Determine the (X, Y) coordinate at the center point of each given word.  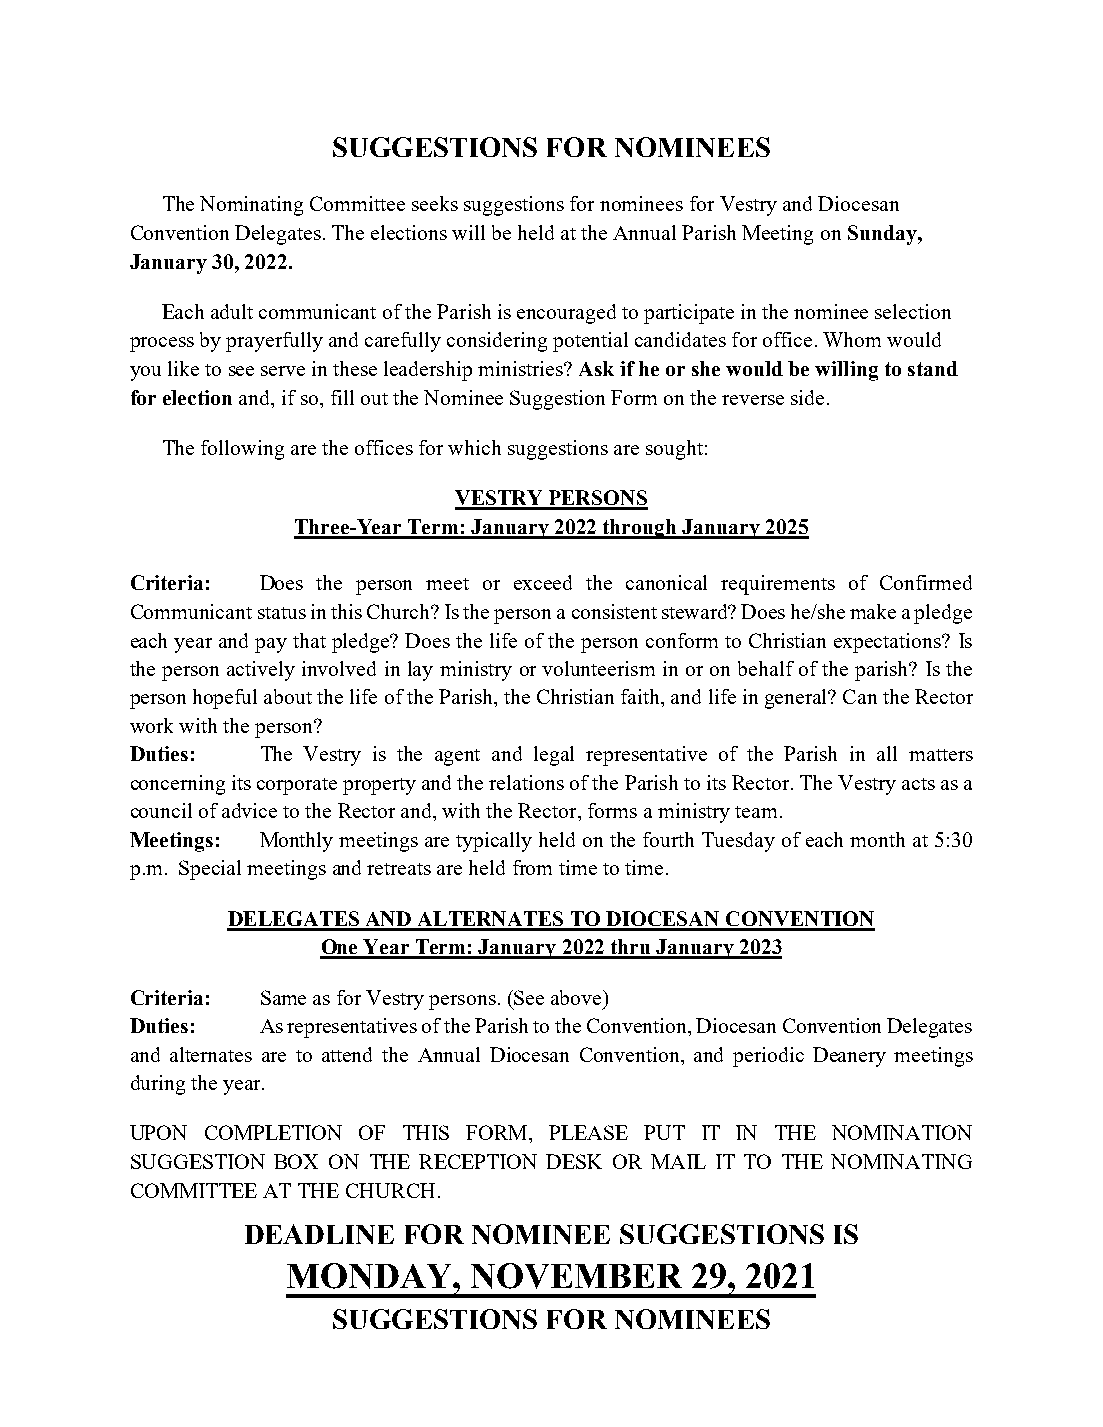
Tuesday (738, 842)
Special (210, 870)
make (873, 611)
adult (232, 311)
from (532, 867)
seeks (435, 203)
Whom (852, 339)
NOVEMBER (576, 1276)
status (282, 613)
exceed (543, 582)
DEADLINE (319, 1234)
